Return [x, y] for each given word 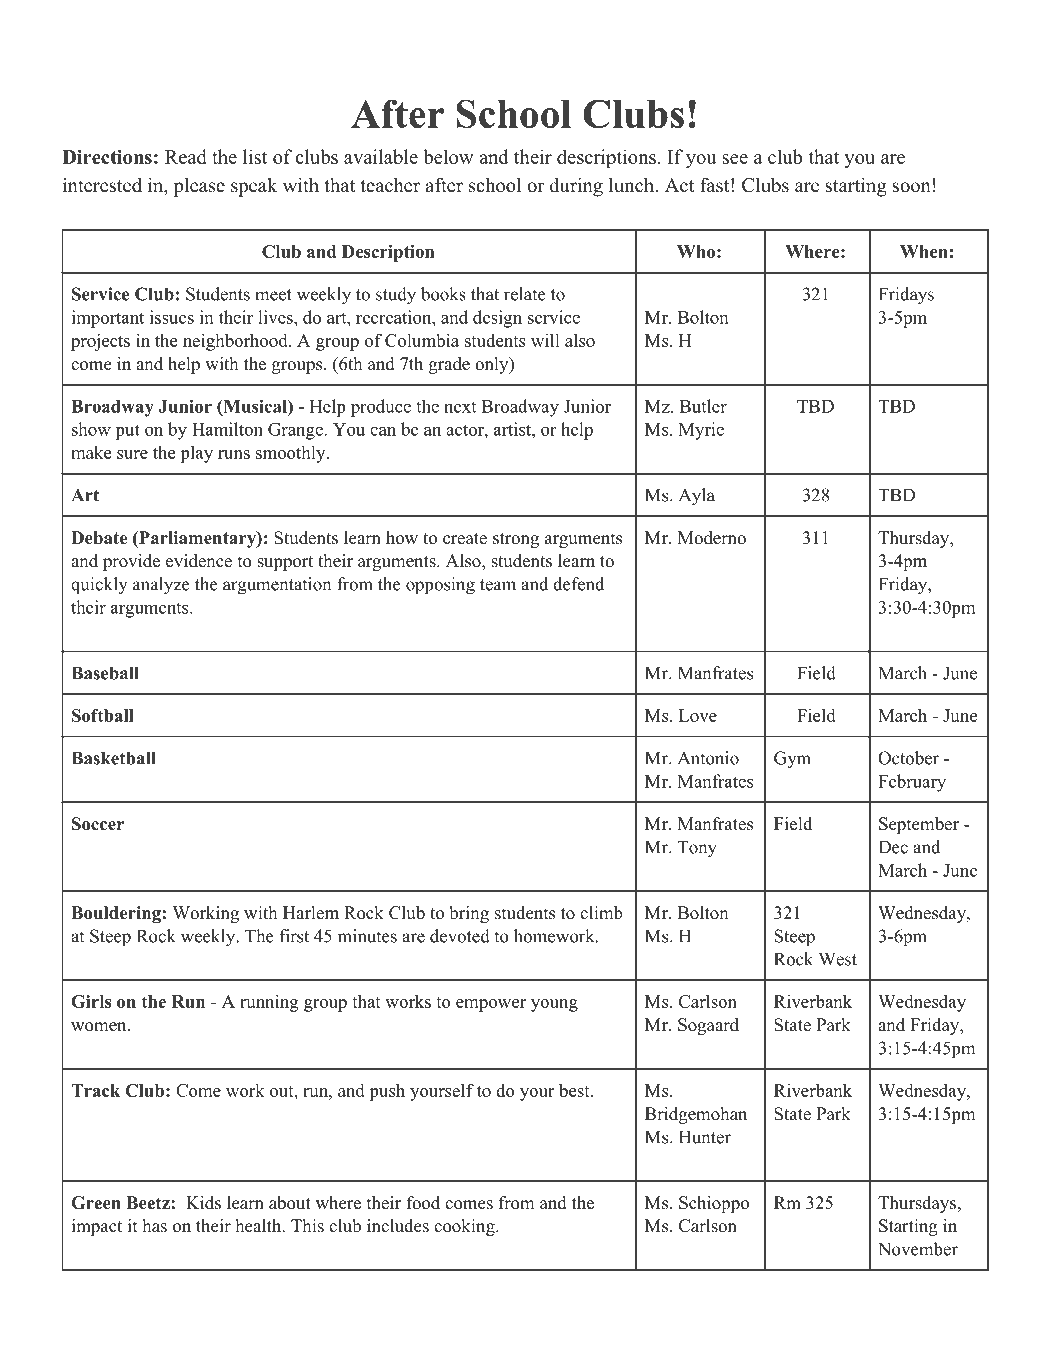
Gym [792, 760]
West [838, 959]
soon [911, 187]
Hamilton [227, 429]
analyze [161, 586]
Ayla [697, 497]
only [493, 365]
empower [491, 1005]
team [498, 585]
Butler [703, 406]
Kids [203, 1203]
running [269, 1003]
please [199, 187]
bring [469, 914]
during [576, 187]
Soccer [98, 824]
